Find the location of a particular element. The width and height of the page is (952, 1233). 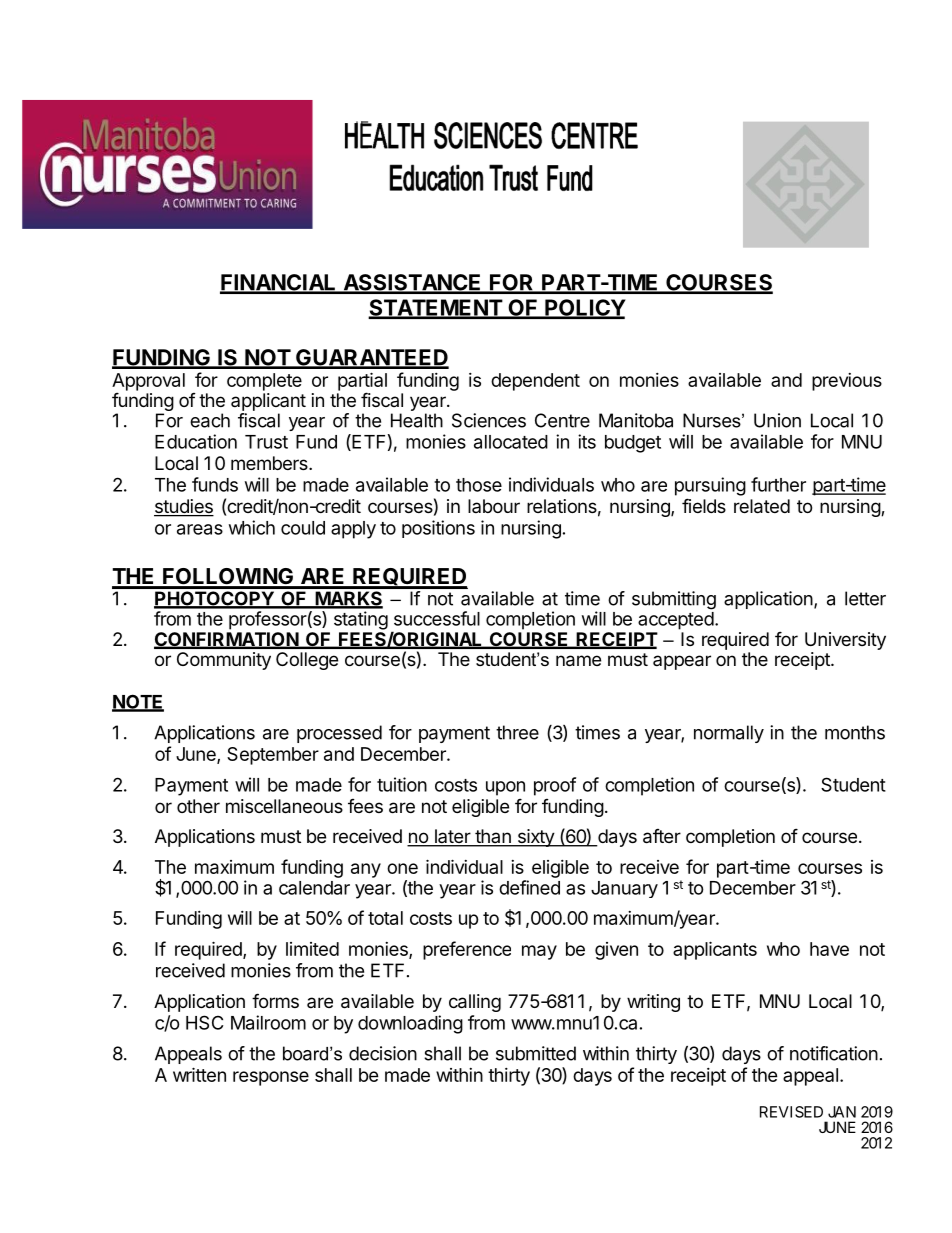

have is located at coordinates (829, 949).
